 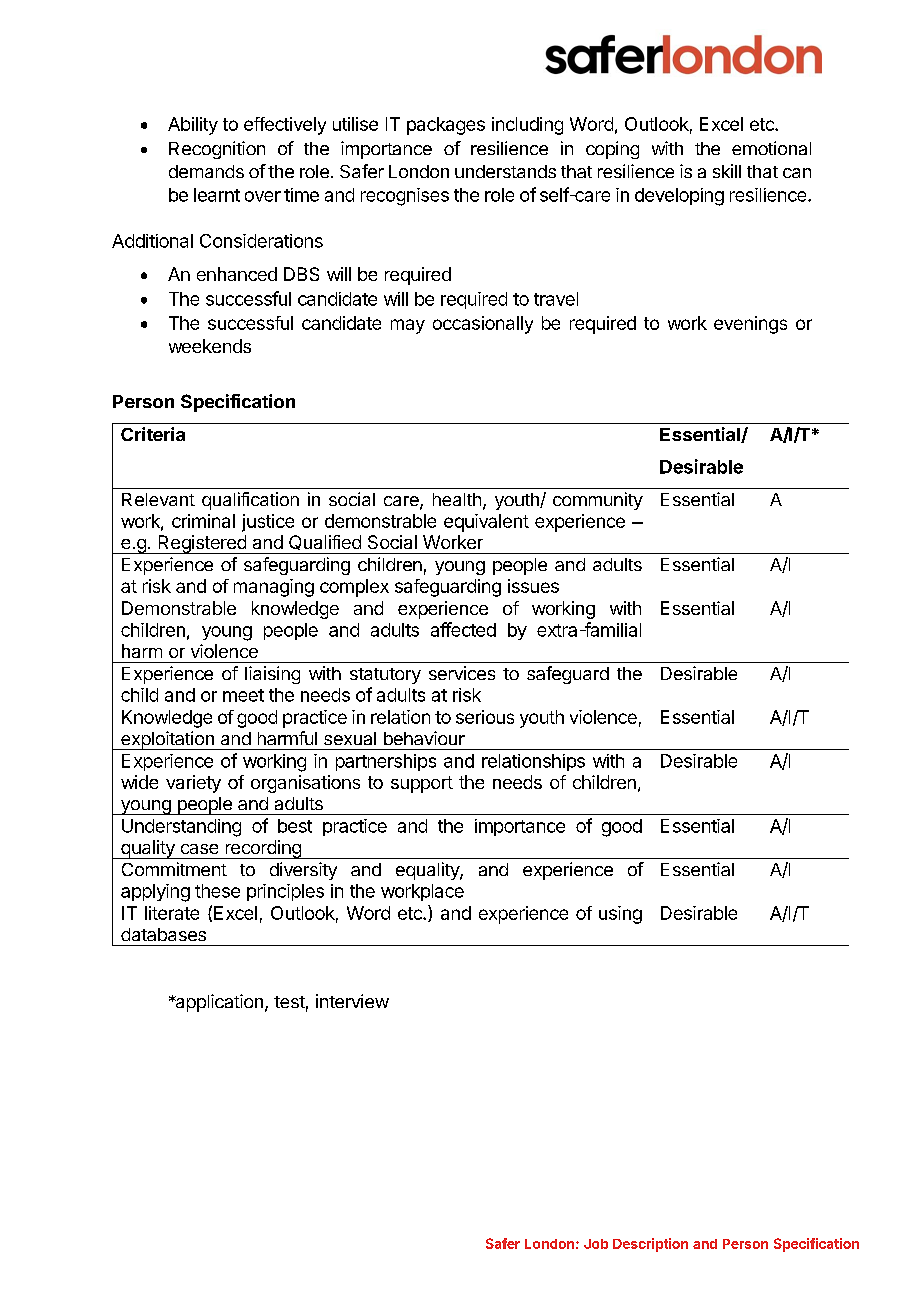 I want to click on databases, so click(x=163, y=934).
